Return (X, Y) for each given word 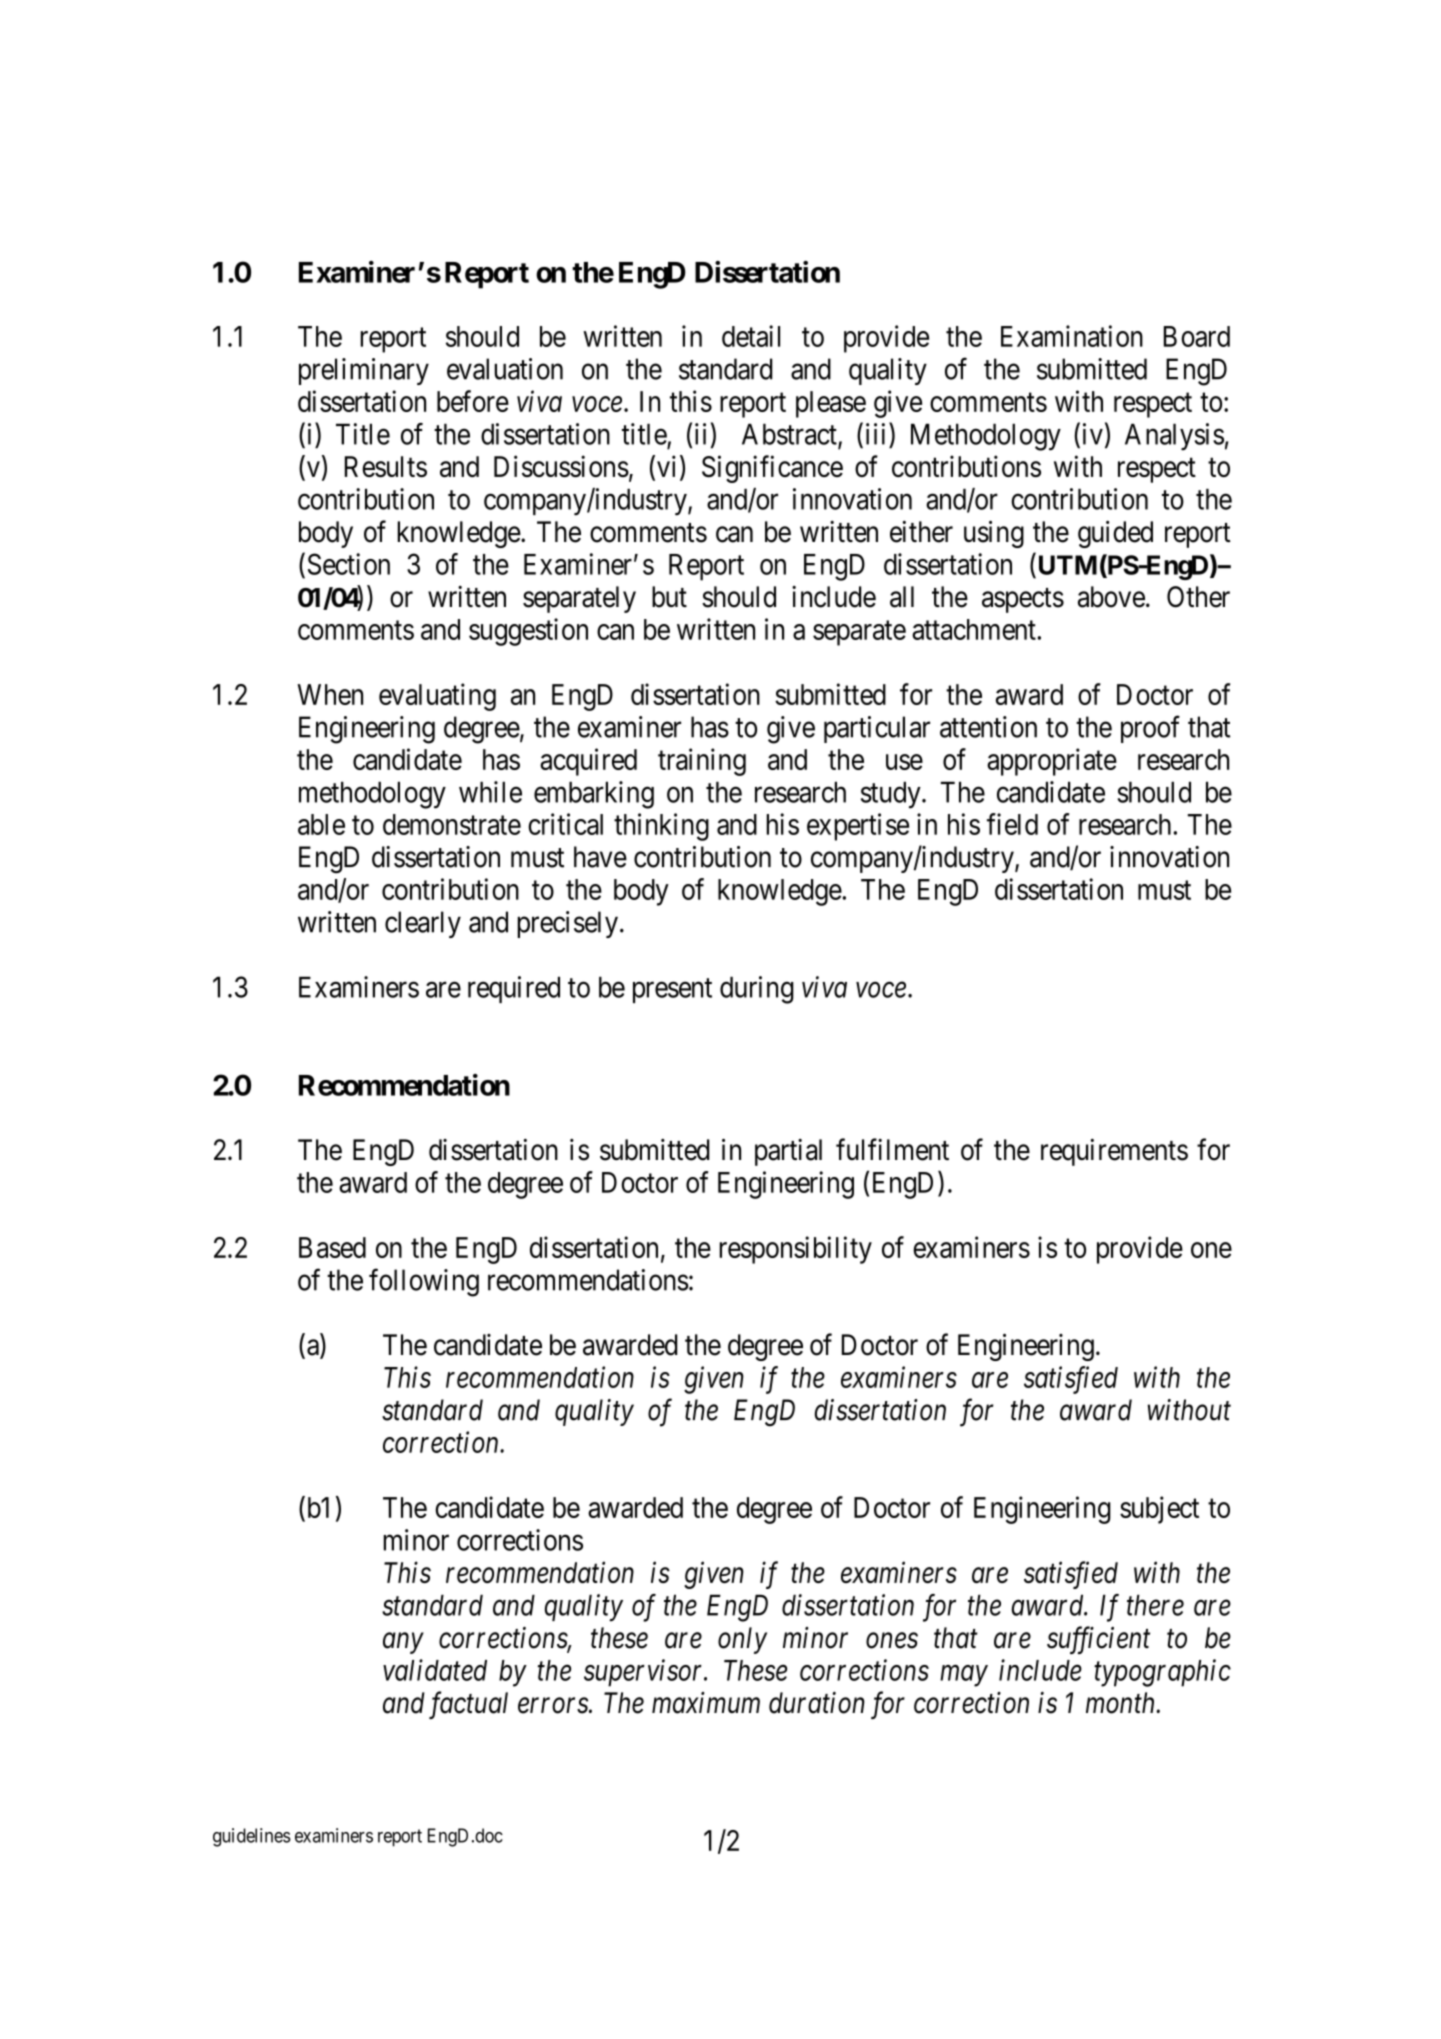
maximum (706, 1703)
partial (788, 1152)
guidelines (252, 1837)
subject (1159, 1510)
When (330, 694)
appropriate (1052, 762)
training (702, 762)
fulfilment (892, 1149)
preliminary (364, 371)
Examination (1072, 336)
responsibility (796, 1250)
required (514, 989)
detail (751, 336)
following (424, 1282)
